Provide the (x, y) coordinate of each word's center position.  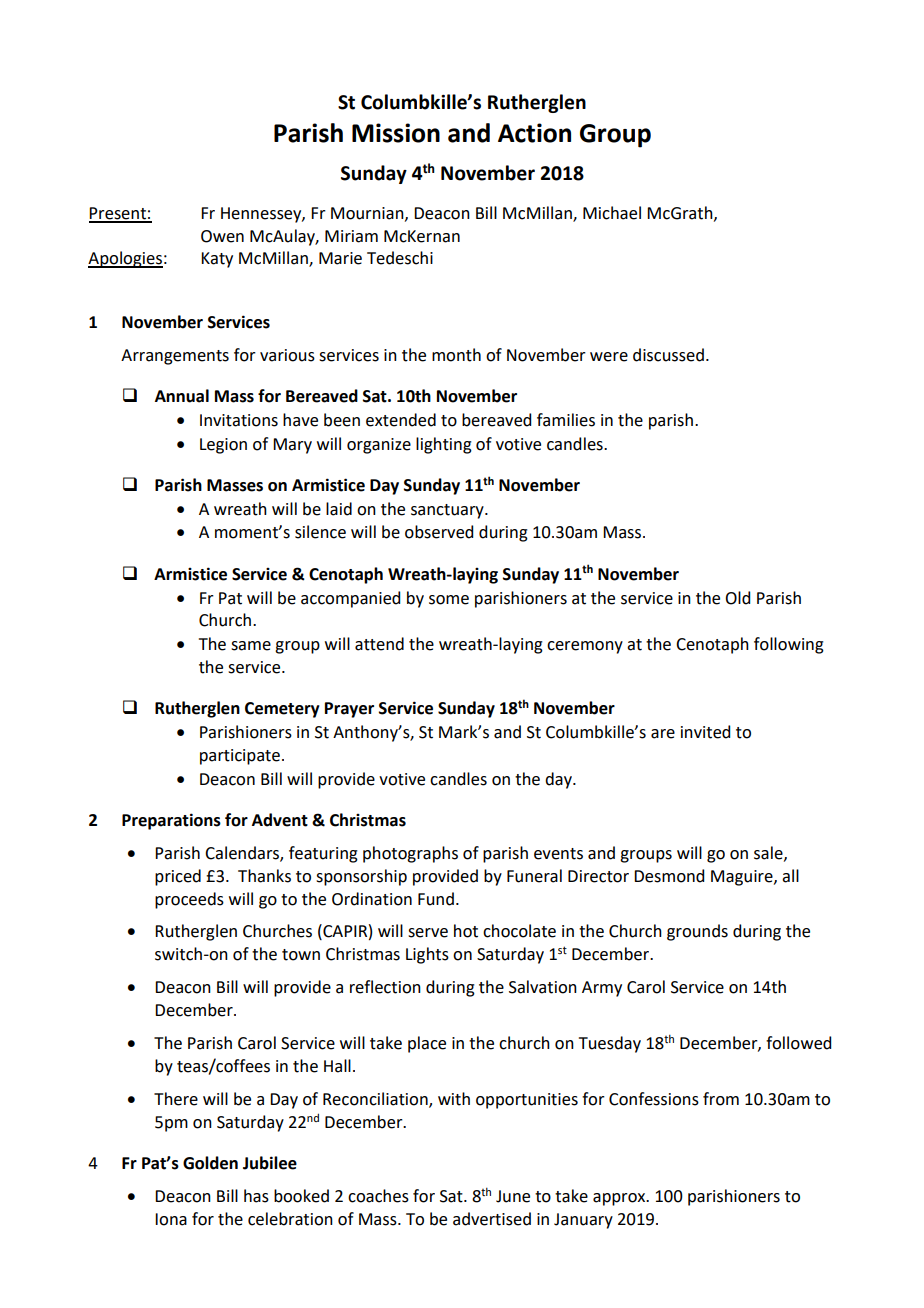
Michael (612, 213)
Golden (210, 1163)
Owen (222, 236)
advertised (492, 1219)
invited (705, 732)
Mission (396, 133)
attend (379, 644)
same (251, 646)
